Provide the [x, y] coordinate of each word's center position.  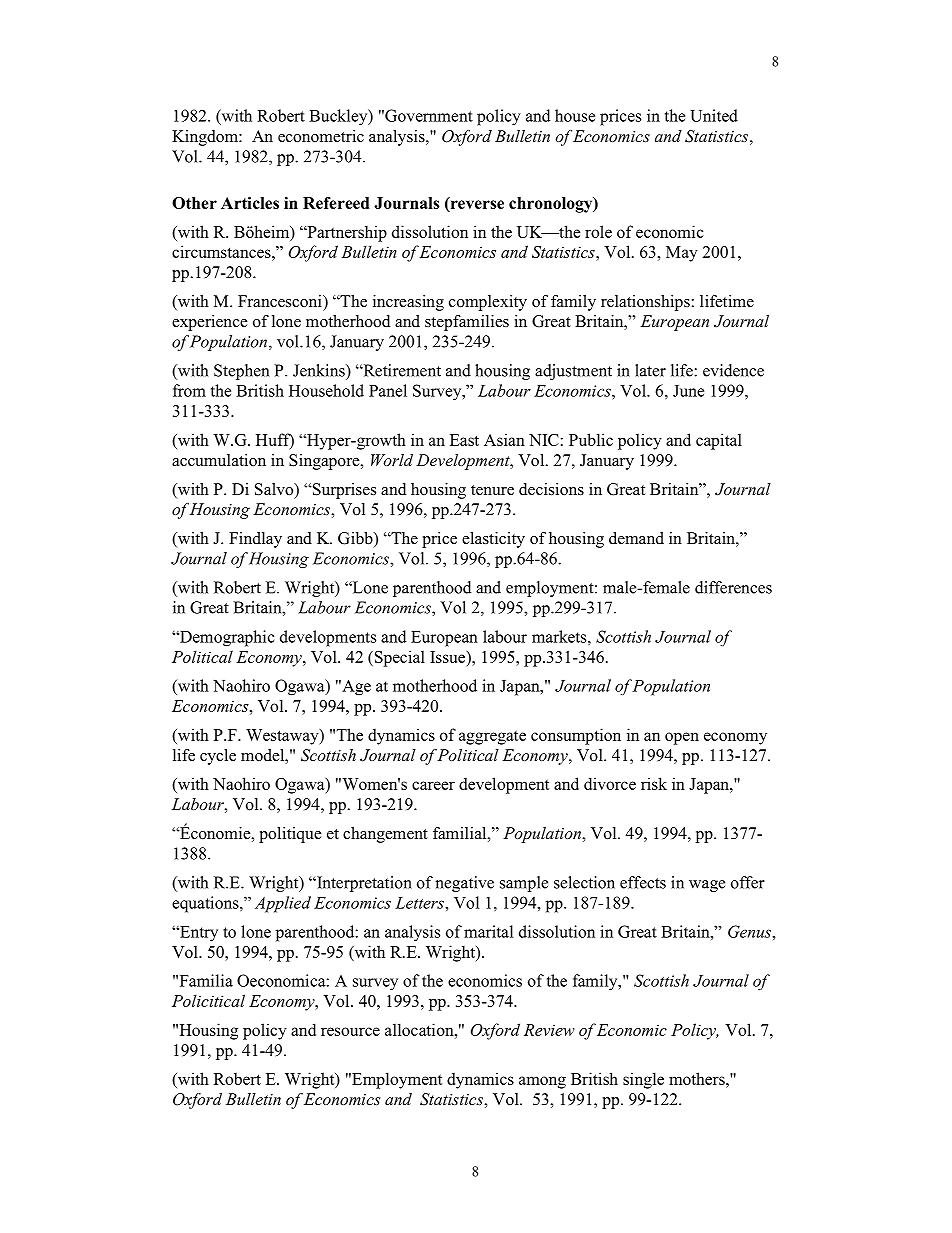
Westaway [283, 737]
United [714, 115]
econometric [321, 136]
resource [350, 1031]
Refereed [336, 203]
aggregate [492, 737]
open [682, 738]
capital [719, 441]
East [464, 440]
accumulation [219, 460]
